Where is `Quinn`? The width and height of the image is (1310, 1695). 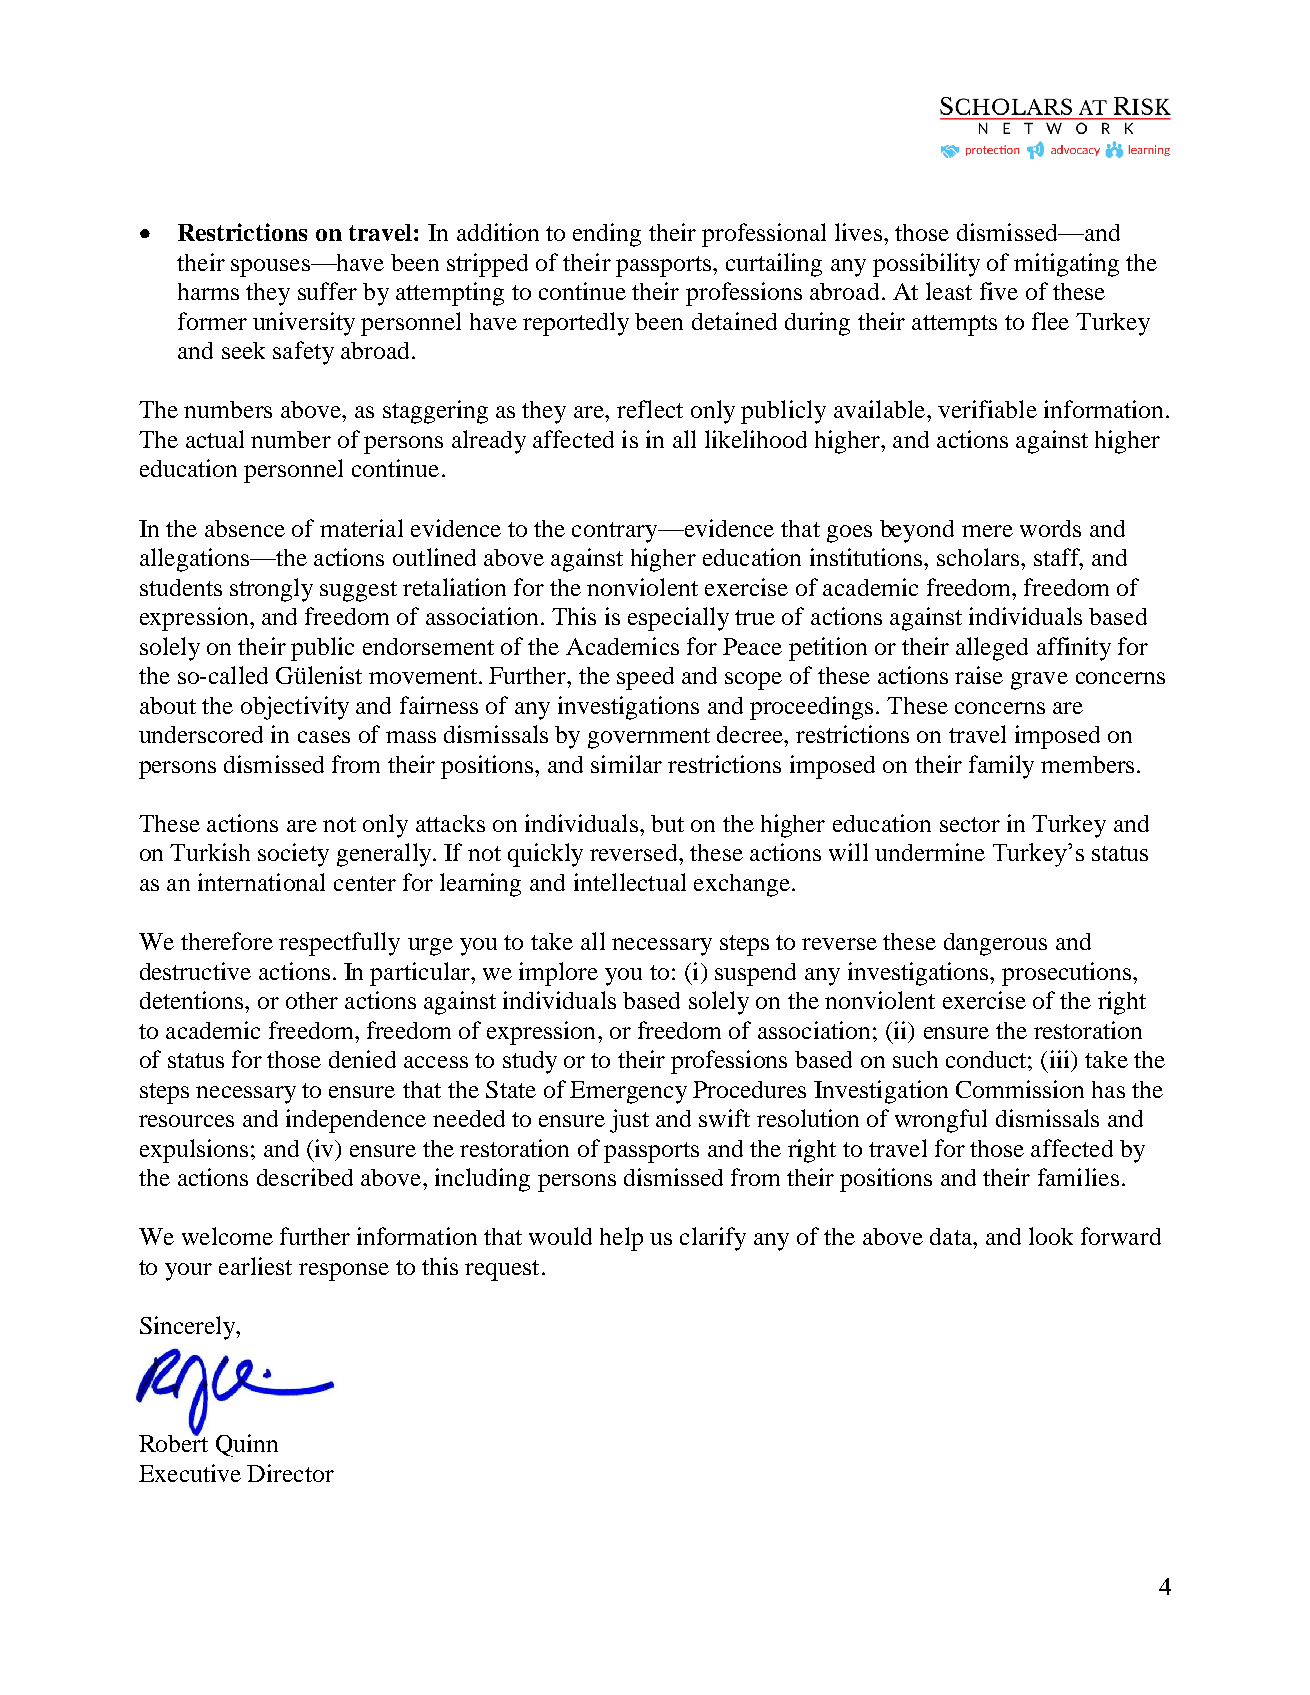
Quinn is located at coordinates (247, 1445).
